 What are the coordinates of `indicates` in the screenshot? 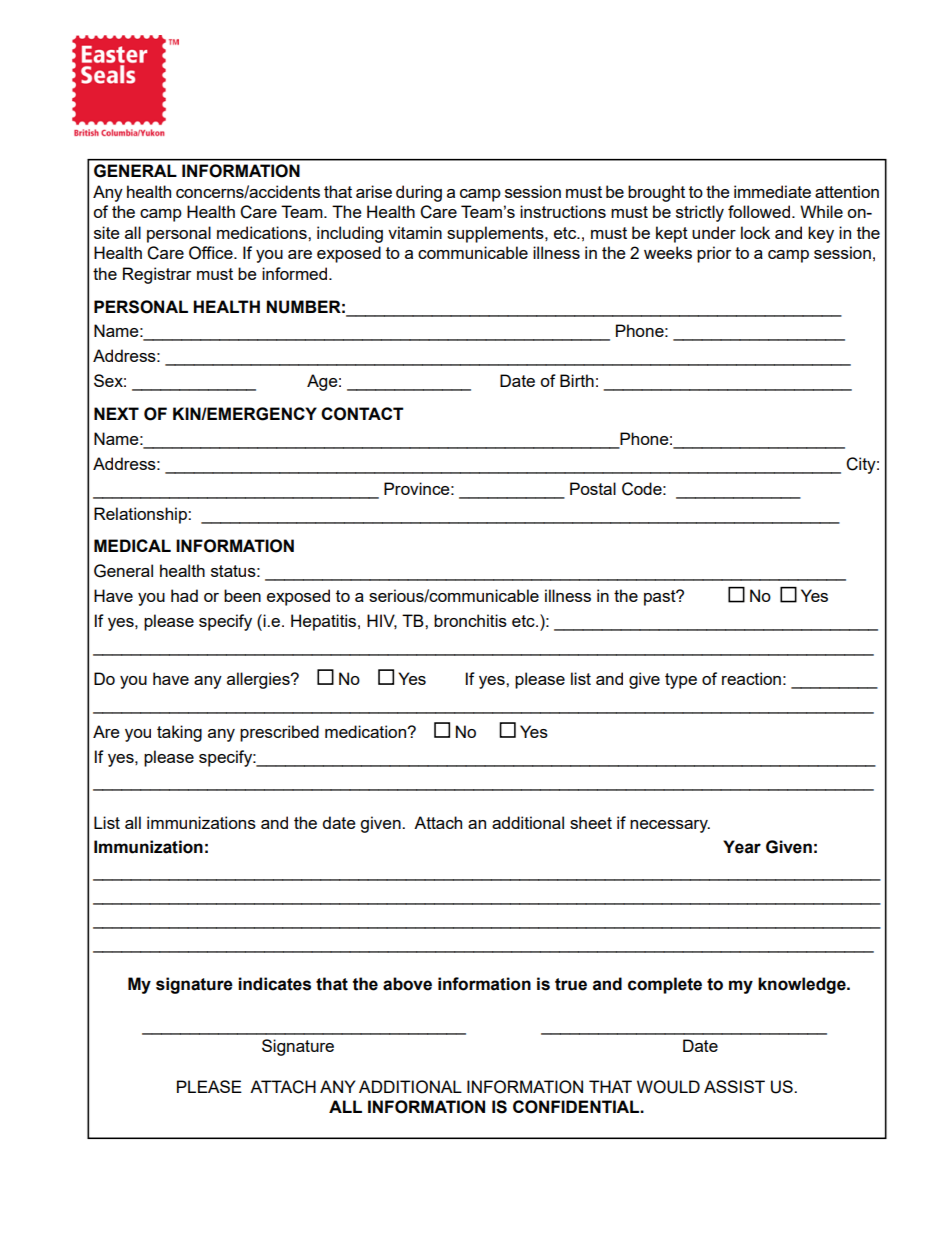 It's located at (274, 984).
